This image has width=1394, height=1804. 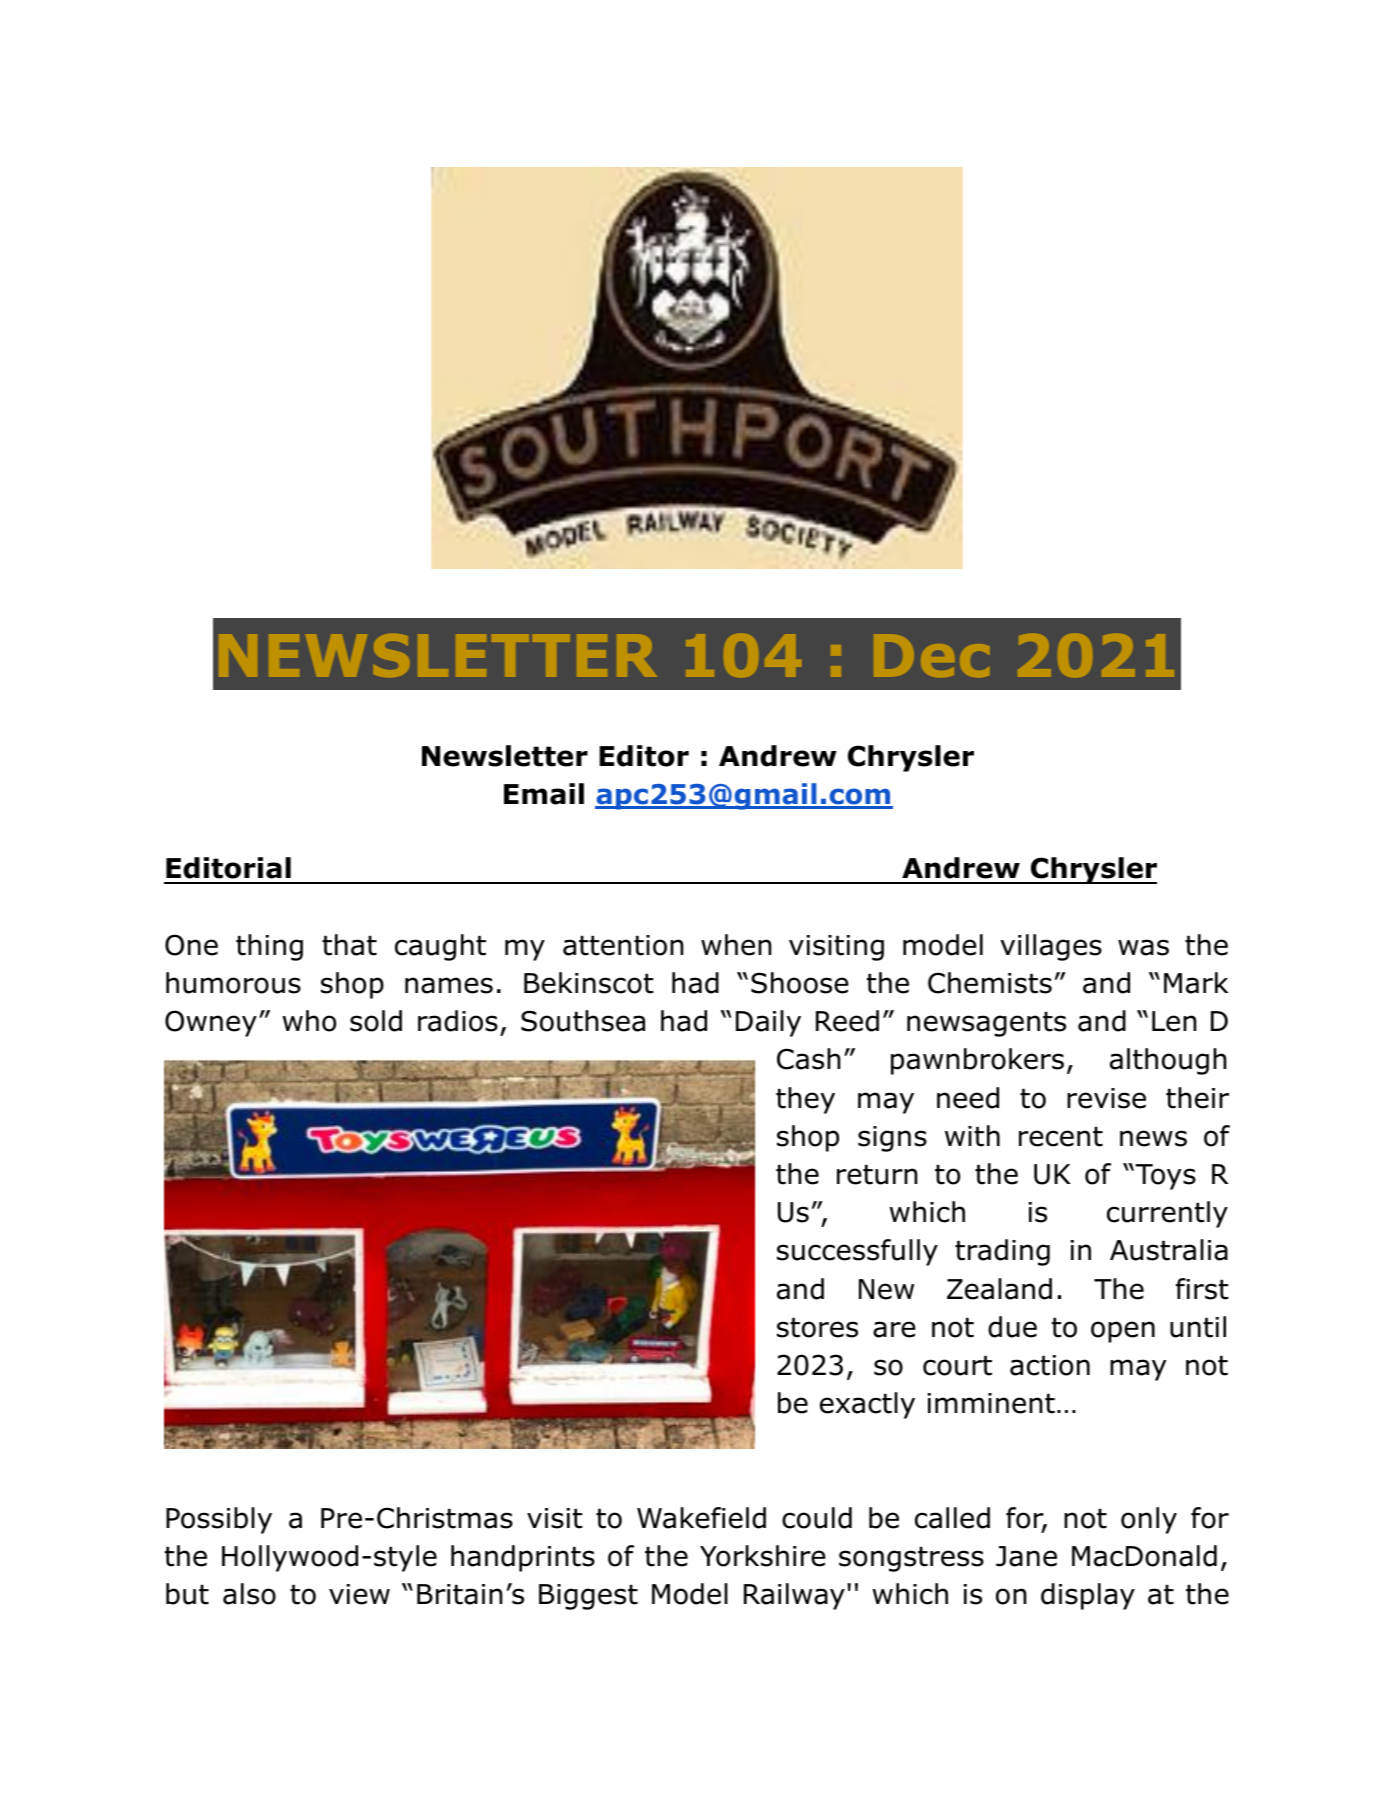 I want to click on who, so click(x=309, y=1021).
